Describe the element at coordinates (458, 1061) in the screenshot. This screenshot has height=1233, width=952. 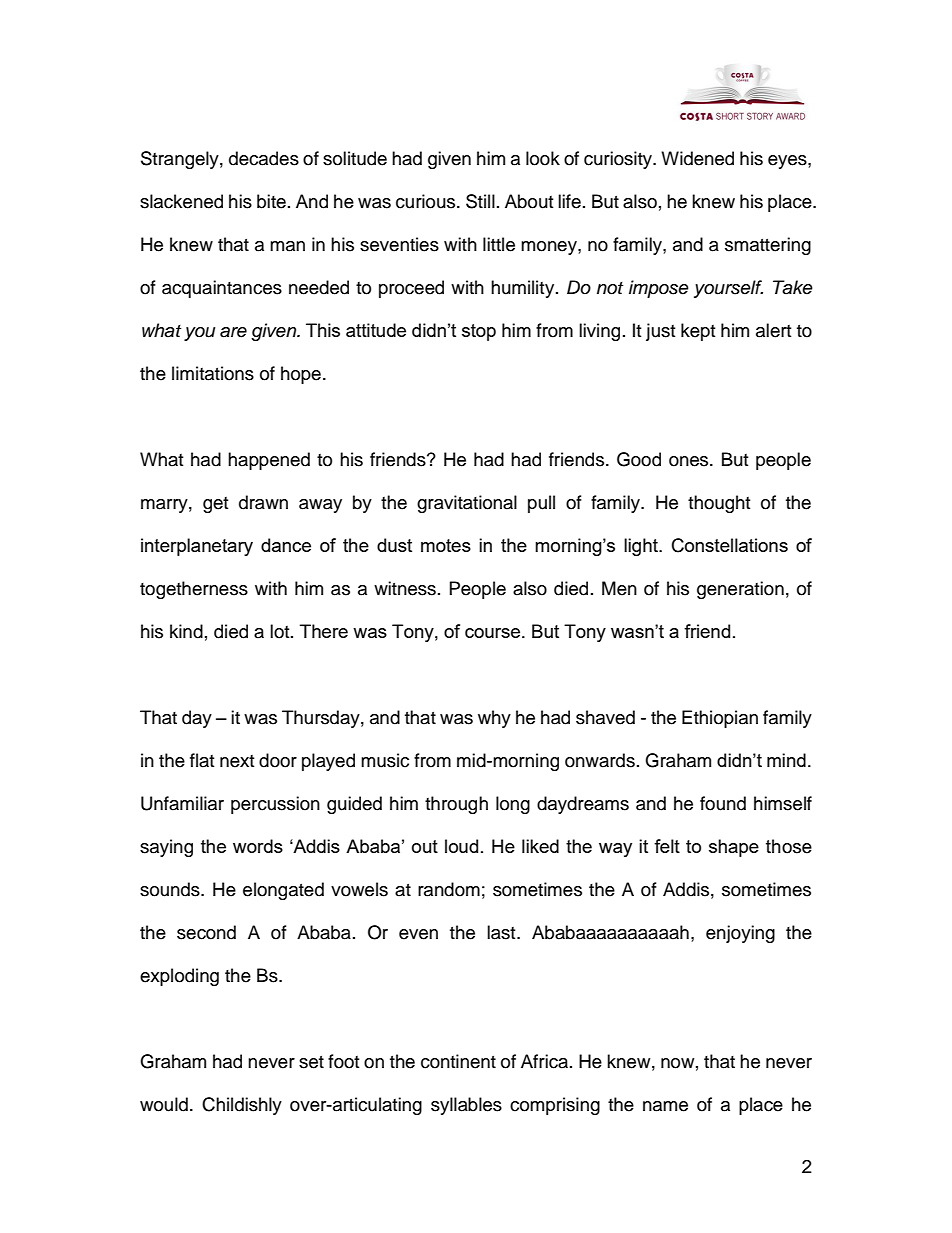
I see `continent` at that location.
